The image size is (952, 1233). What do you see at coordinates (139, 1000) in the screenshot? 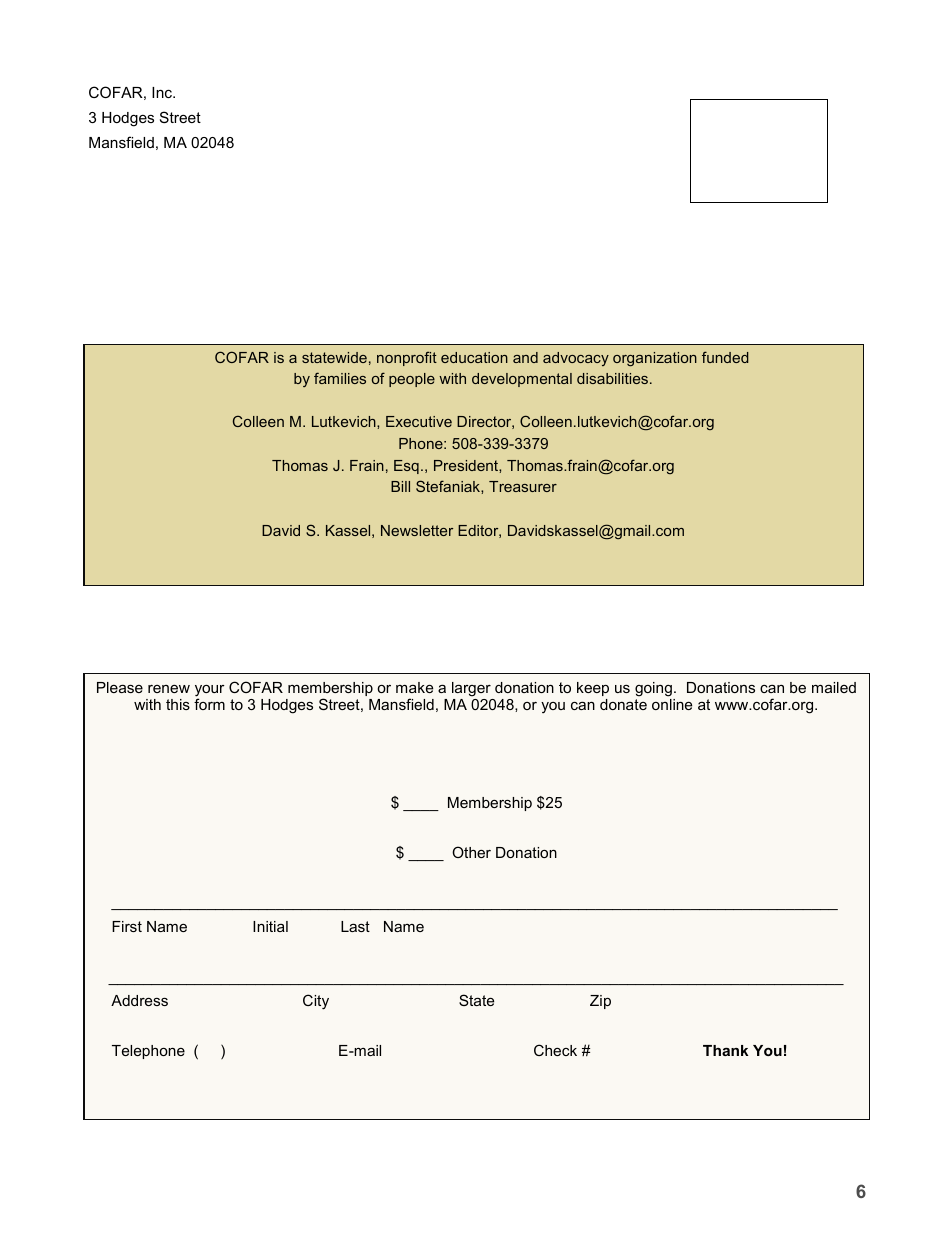
I see `Address` at bounding box center [139, 1000].
